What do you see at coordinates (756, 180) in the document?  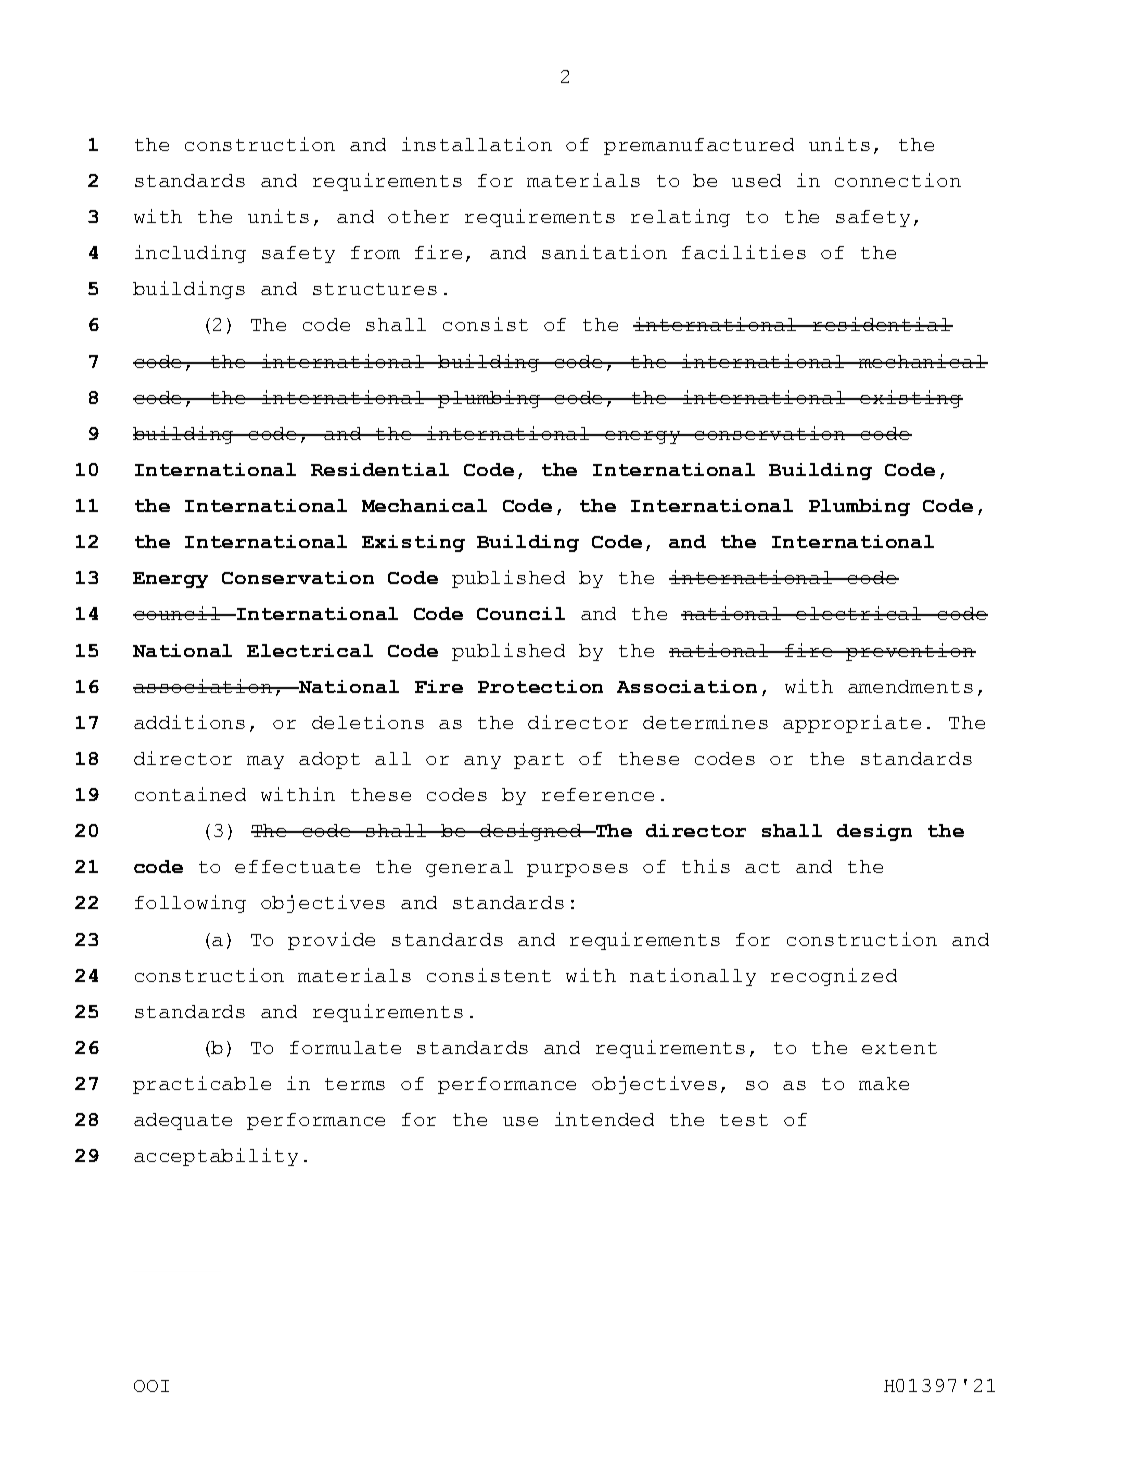 I see `used` at bounding box center [756, 180].
